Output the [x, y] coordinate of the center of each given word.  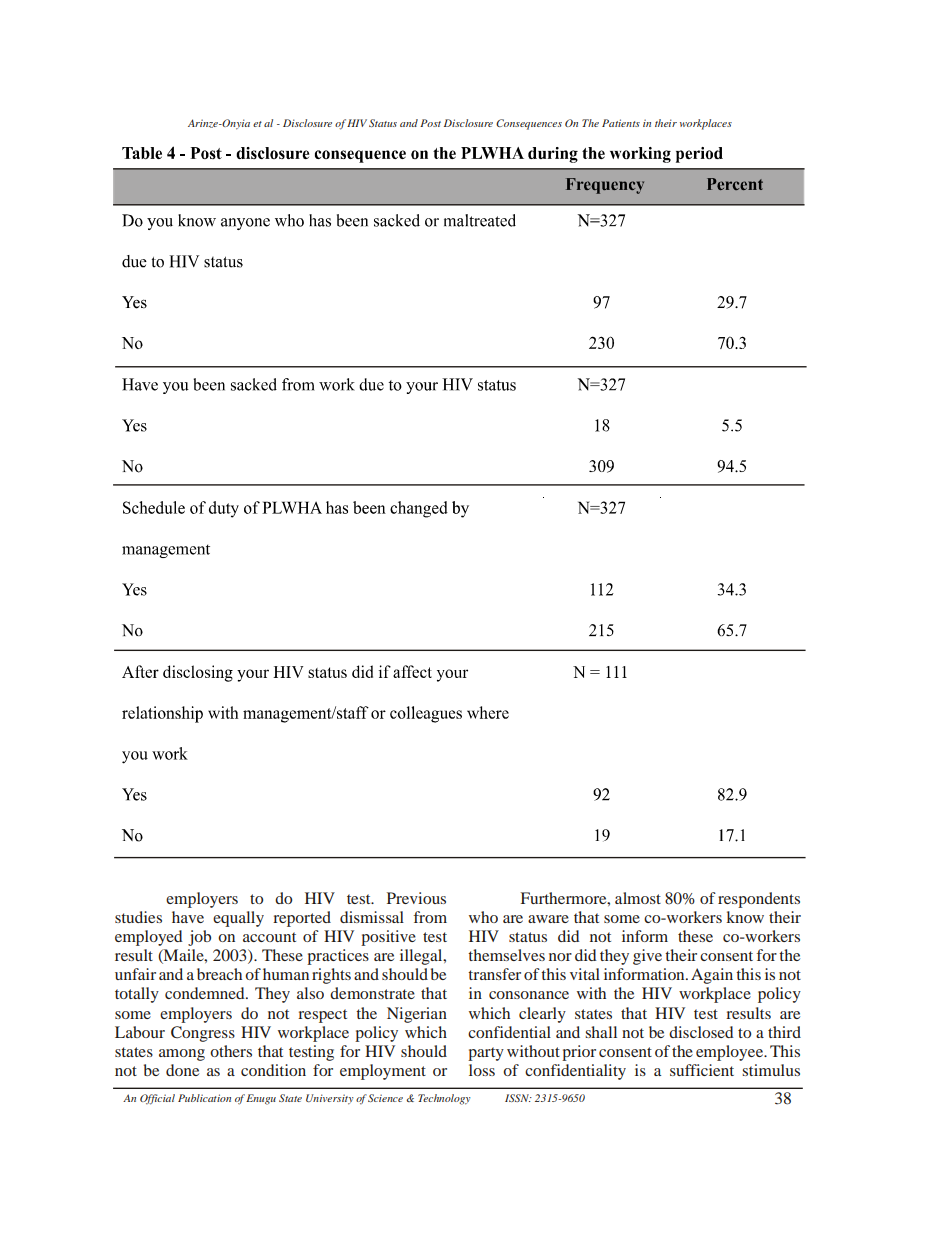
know [745, 917]
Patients [621, 123]
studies [138, 917]
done [182, 1070]
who [483, 917]
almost [638, 898]
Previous [416, 898]
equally [238, 919]
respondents [759, 900]
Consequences [529, 124]
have [188, 917]
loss [482, 1070]
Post [430, 123]
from [430, 917]
